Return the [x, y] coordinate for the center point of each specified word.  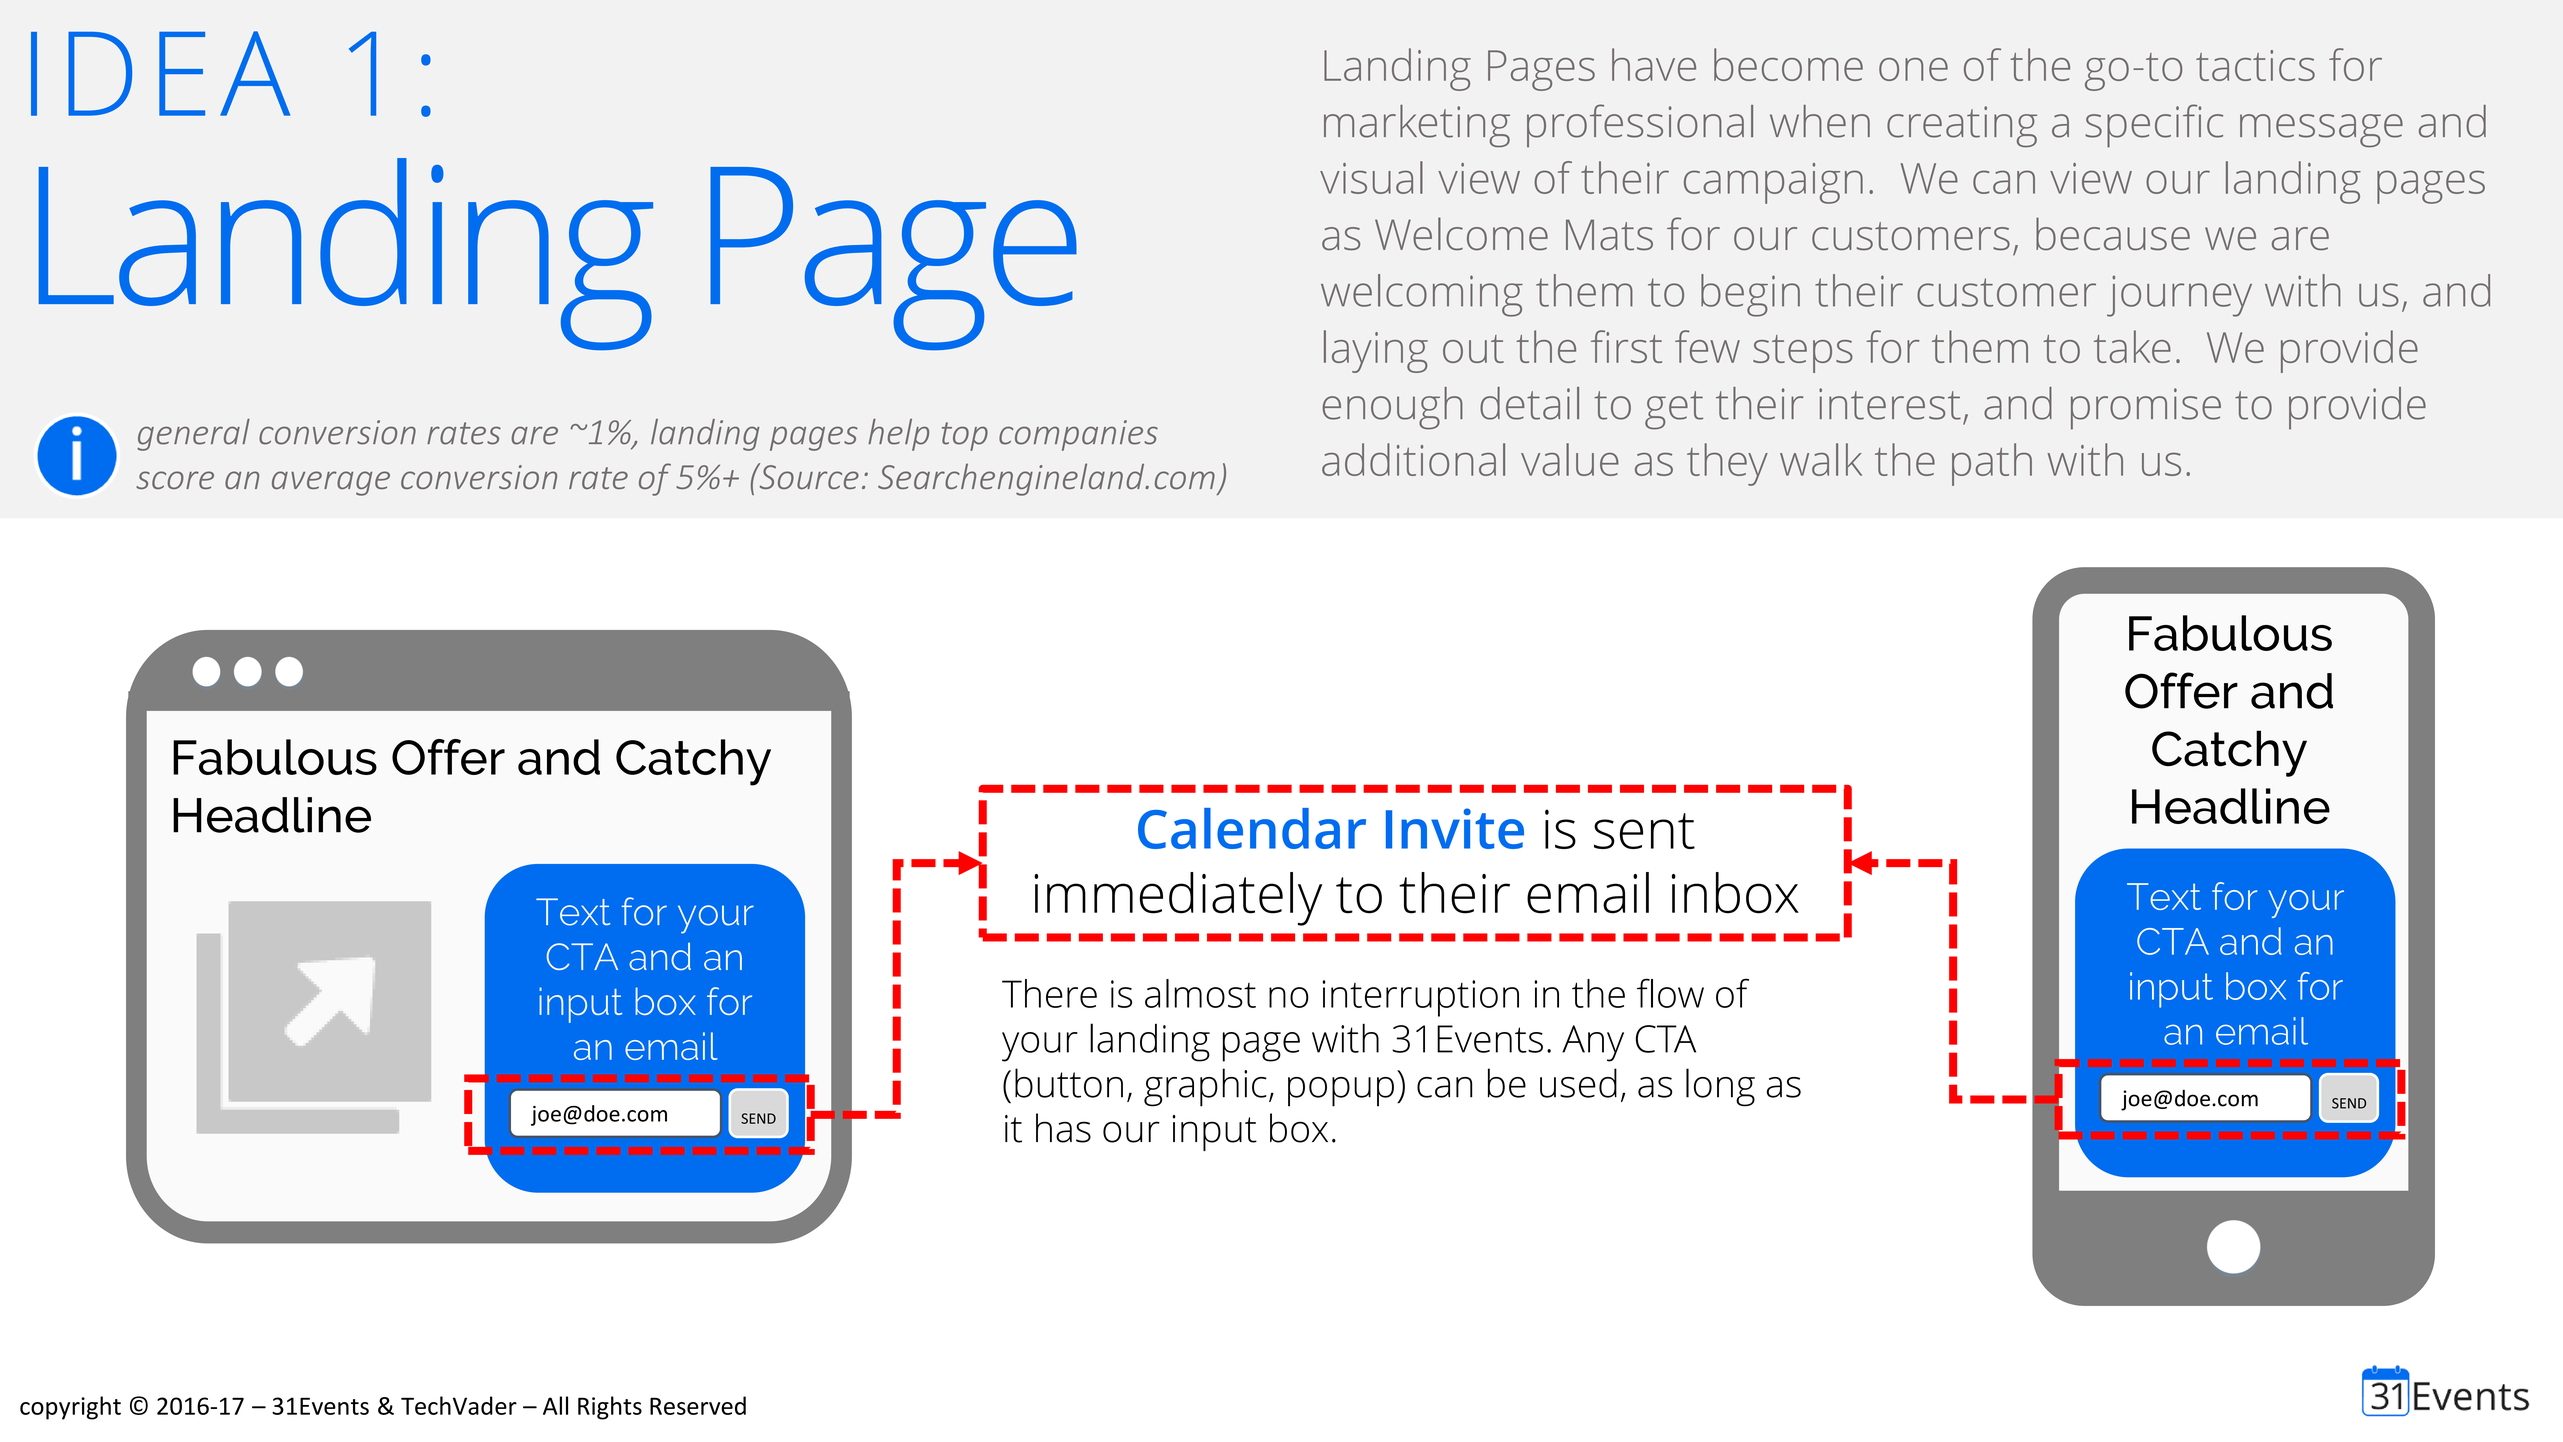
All [555, 1405]
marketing [1417, 126]
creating [1962, 127]
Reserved [698, 1405]
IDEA [160, 73]
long [1720, 1087]
